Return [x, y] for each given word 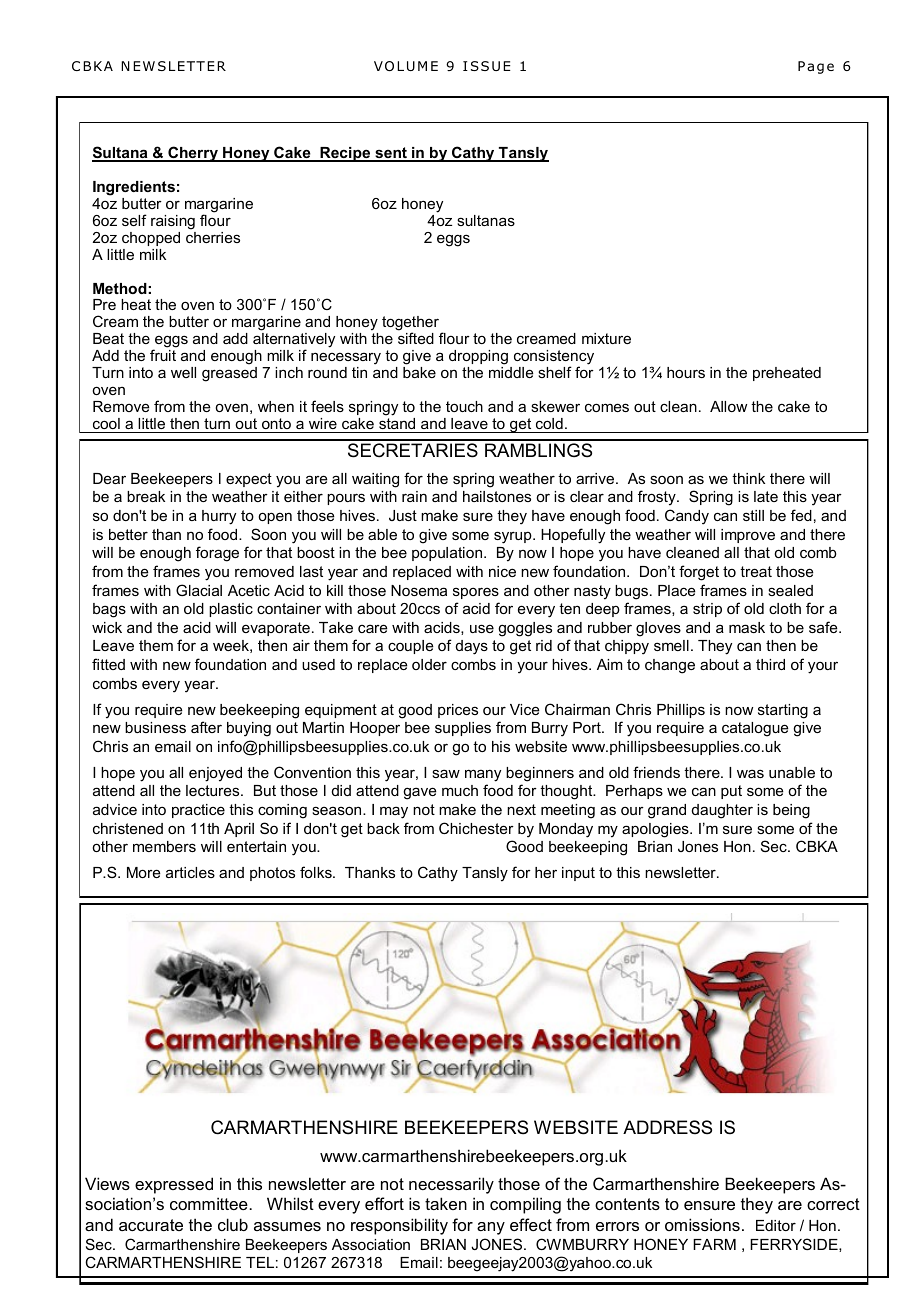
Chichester [476, 828]
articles [190, 872]
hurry [219, 517]
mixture [606, 338]
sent [391, 154]
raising [173, 222]
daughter [722, 811]
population [448, 554]
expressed [174, 1185]
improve [748, 536]
